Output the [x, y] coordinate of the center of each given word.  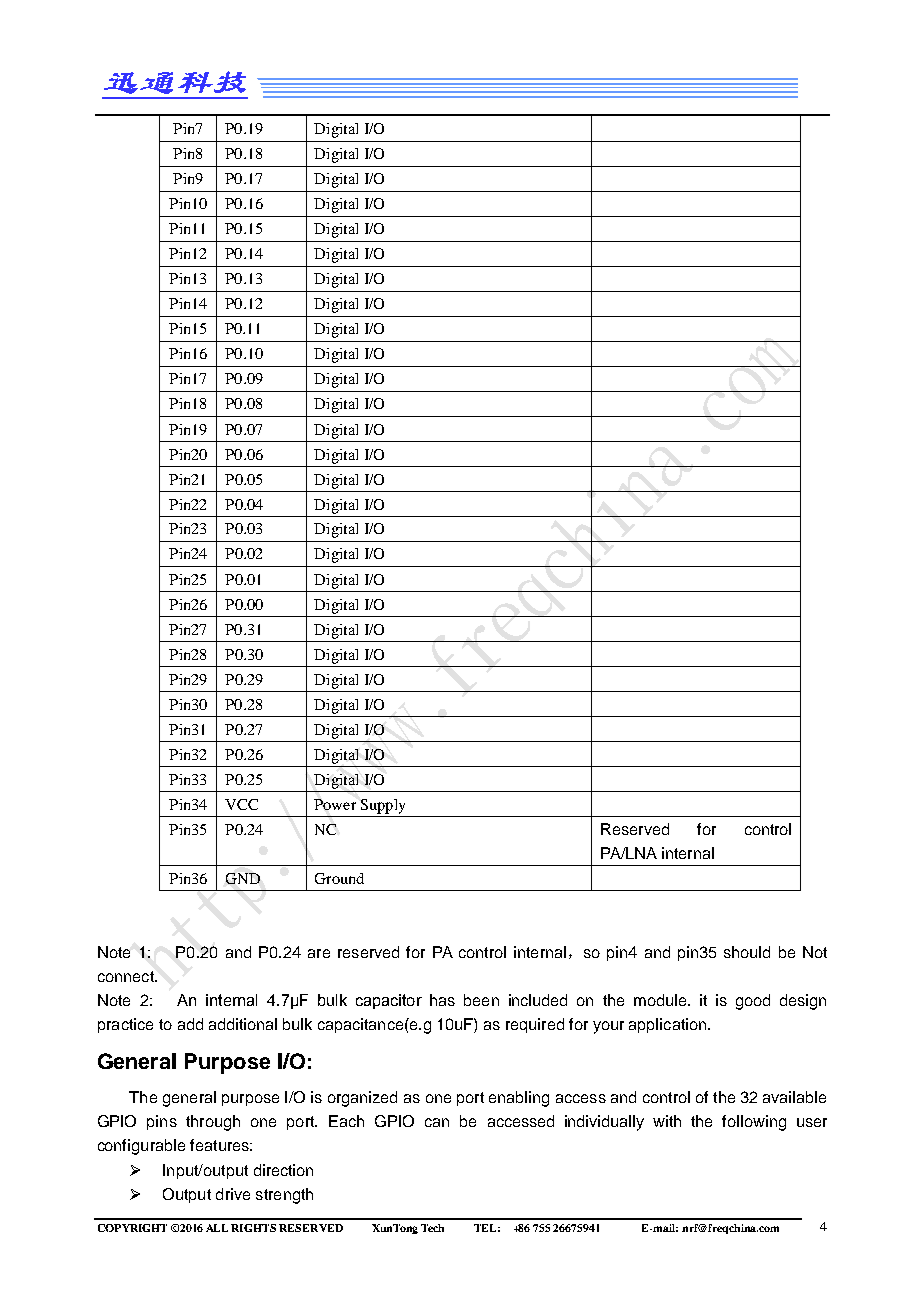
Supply [383, 806]
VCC [241, 804]
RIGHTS [253, 1228]
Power [335, 804]
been [481, 1000]
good [753, 1002]
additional [243, 1024]
